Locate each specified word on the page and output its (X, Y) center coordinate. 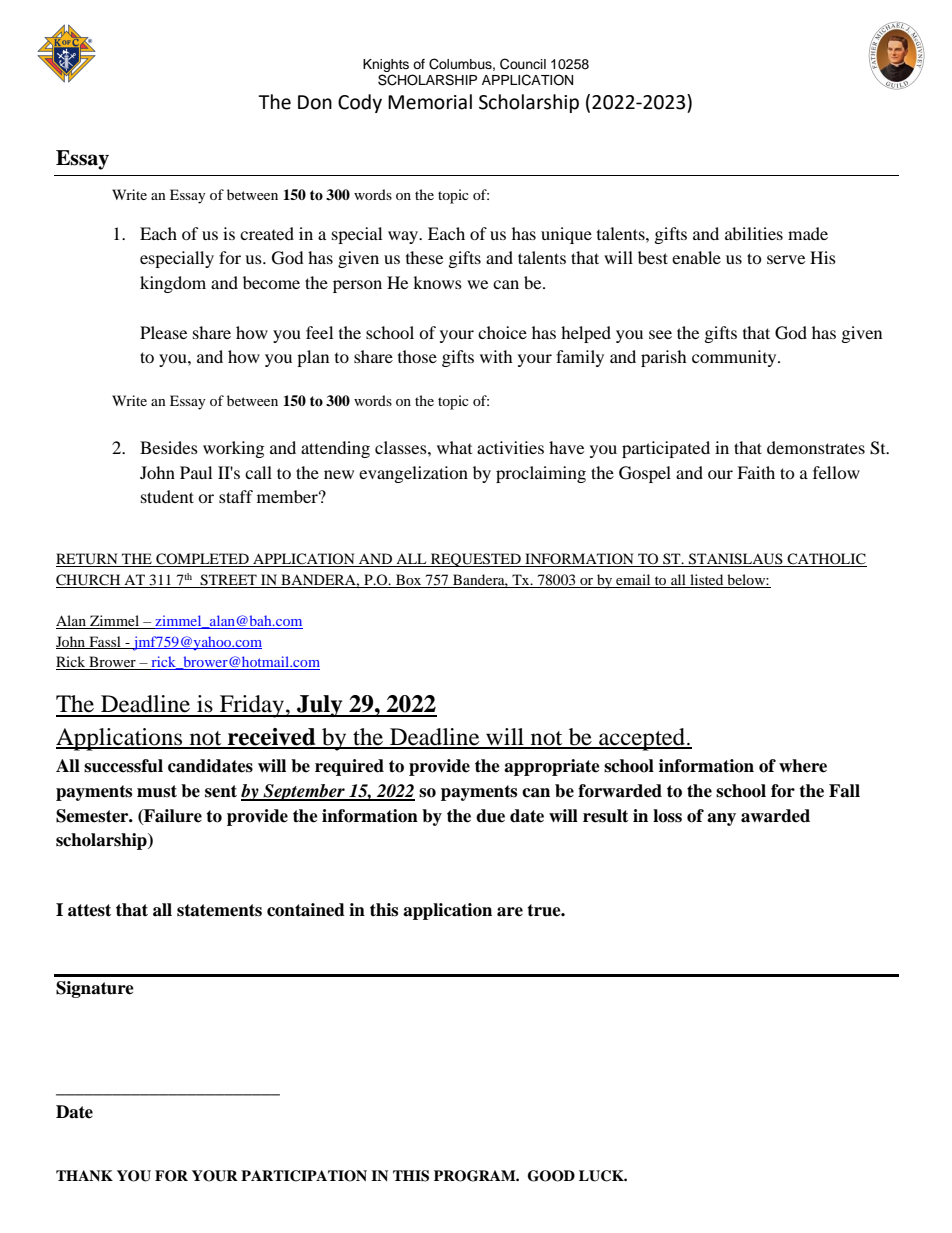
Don (315, 102)
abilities (754, 233)
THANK (84, 1175)
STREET (228, 581)
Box (409, 581)
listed (707, 581)
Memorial (430, 102)
